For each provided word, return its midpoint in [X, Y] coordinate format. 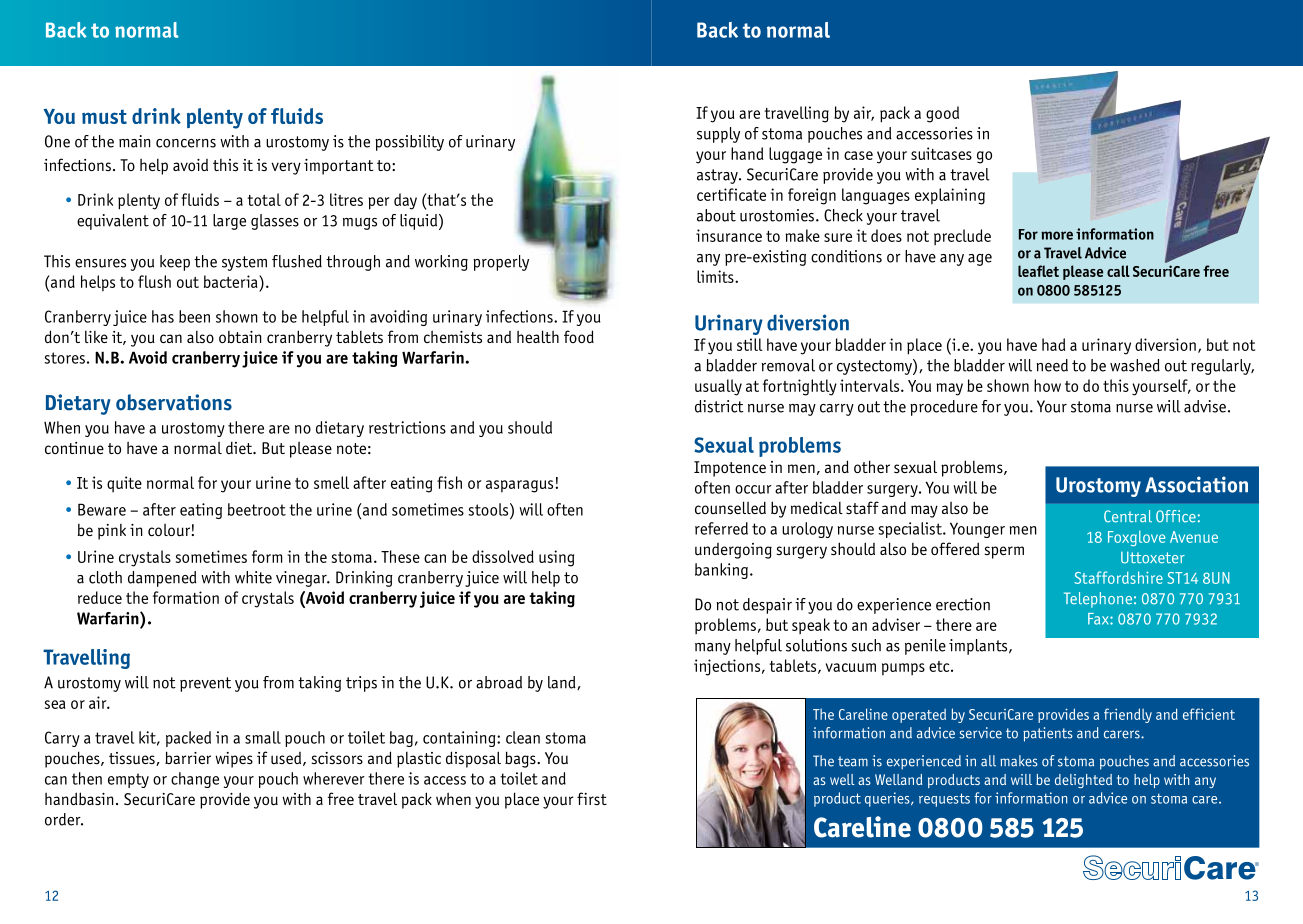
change [195, 780]
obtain [240, 337]
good [942, 114]
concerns [186, 143]
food [579, 336]
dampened [162, 579]
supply [718, 135]
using [556, 558]
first [592, 798]
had [1053, 344]
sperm [1004, 552]
